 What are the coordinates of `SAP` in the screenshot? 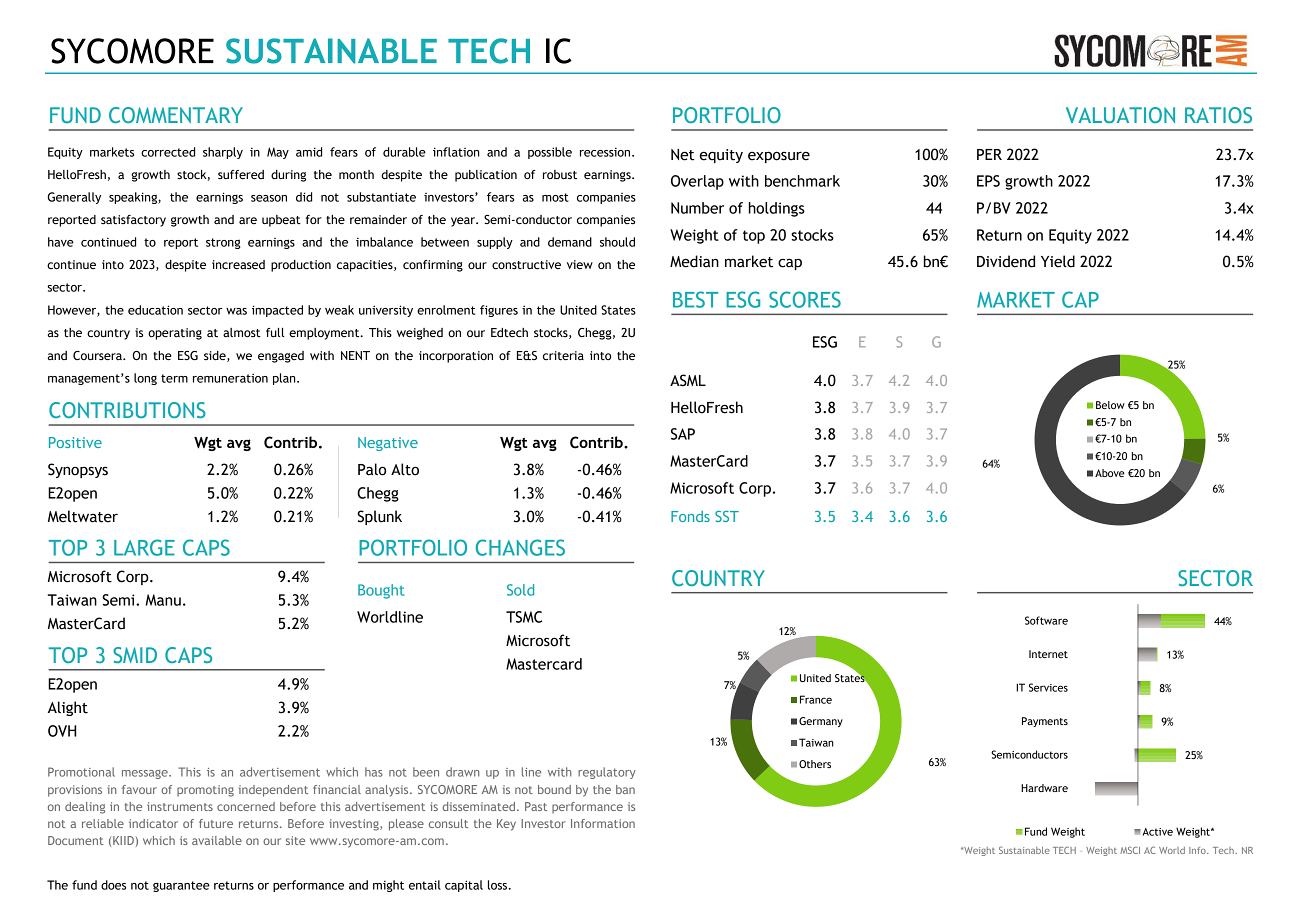 It's located at (683, 434).
